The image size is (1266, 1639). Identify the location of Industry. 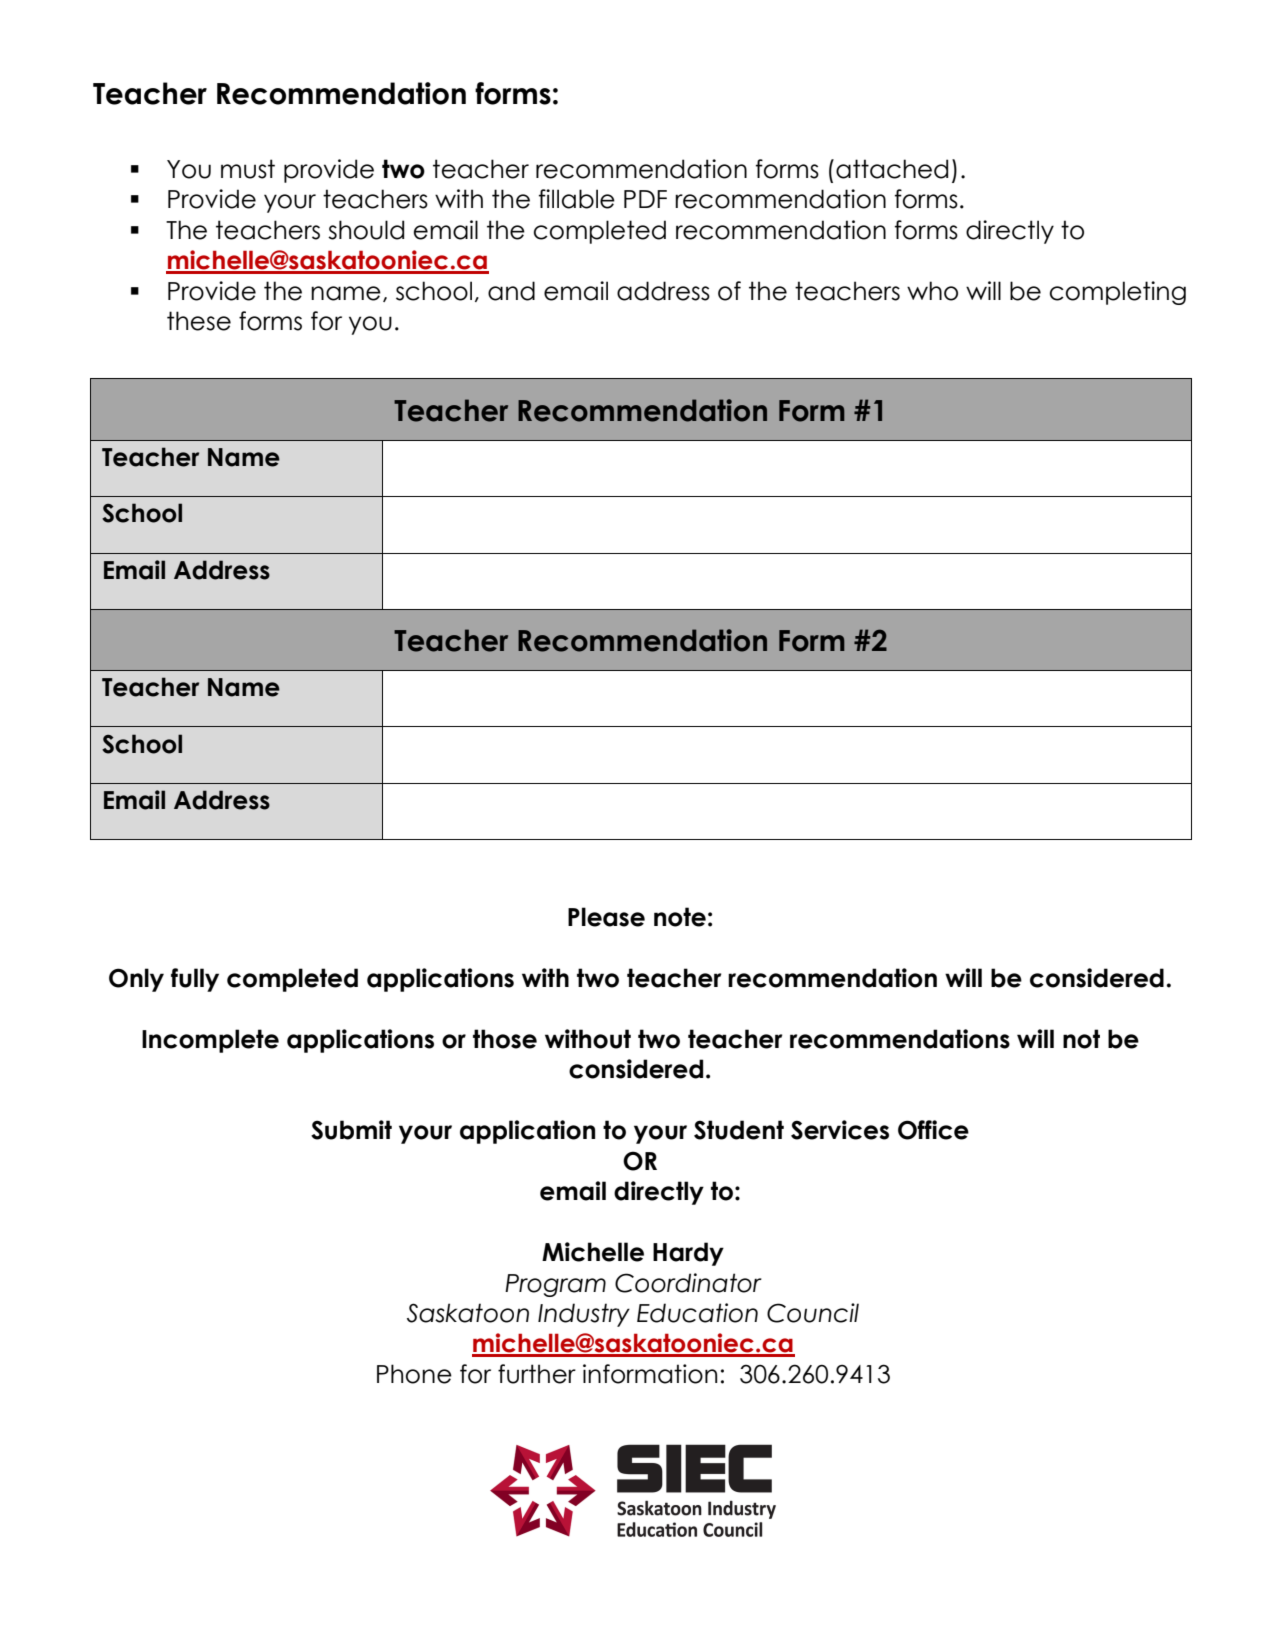
(584, 1315).
